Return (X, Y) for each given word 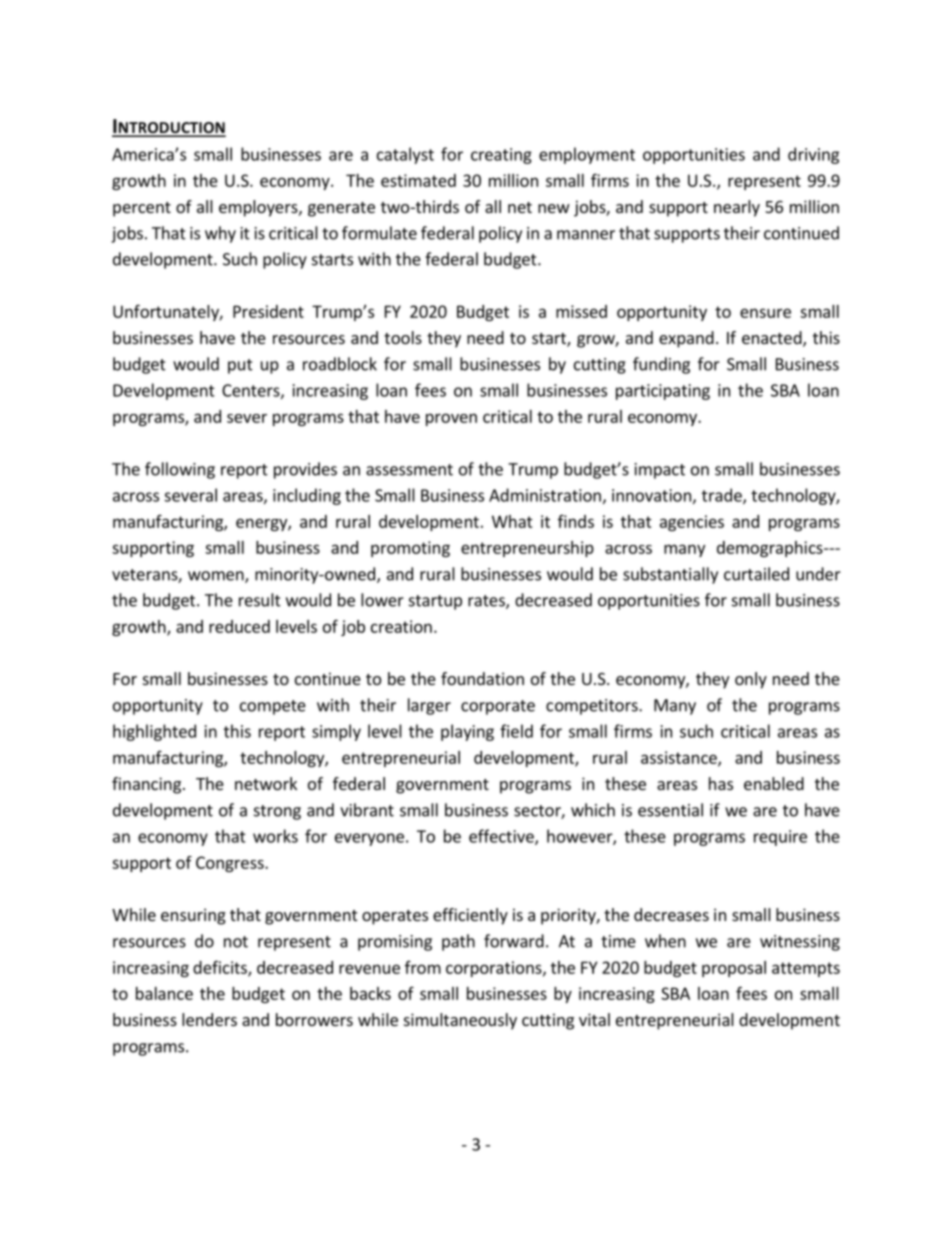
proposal (734, 969)
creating (501, 156)
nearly (737, 208)
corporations (495, 969)
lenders (209, 1019)
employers (259, 208)
